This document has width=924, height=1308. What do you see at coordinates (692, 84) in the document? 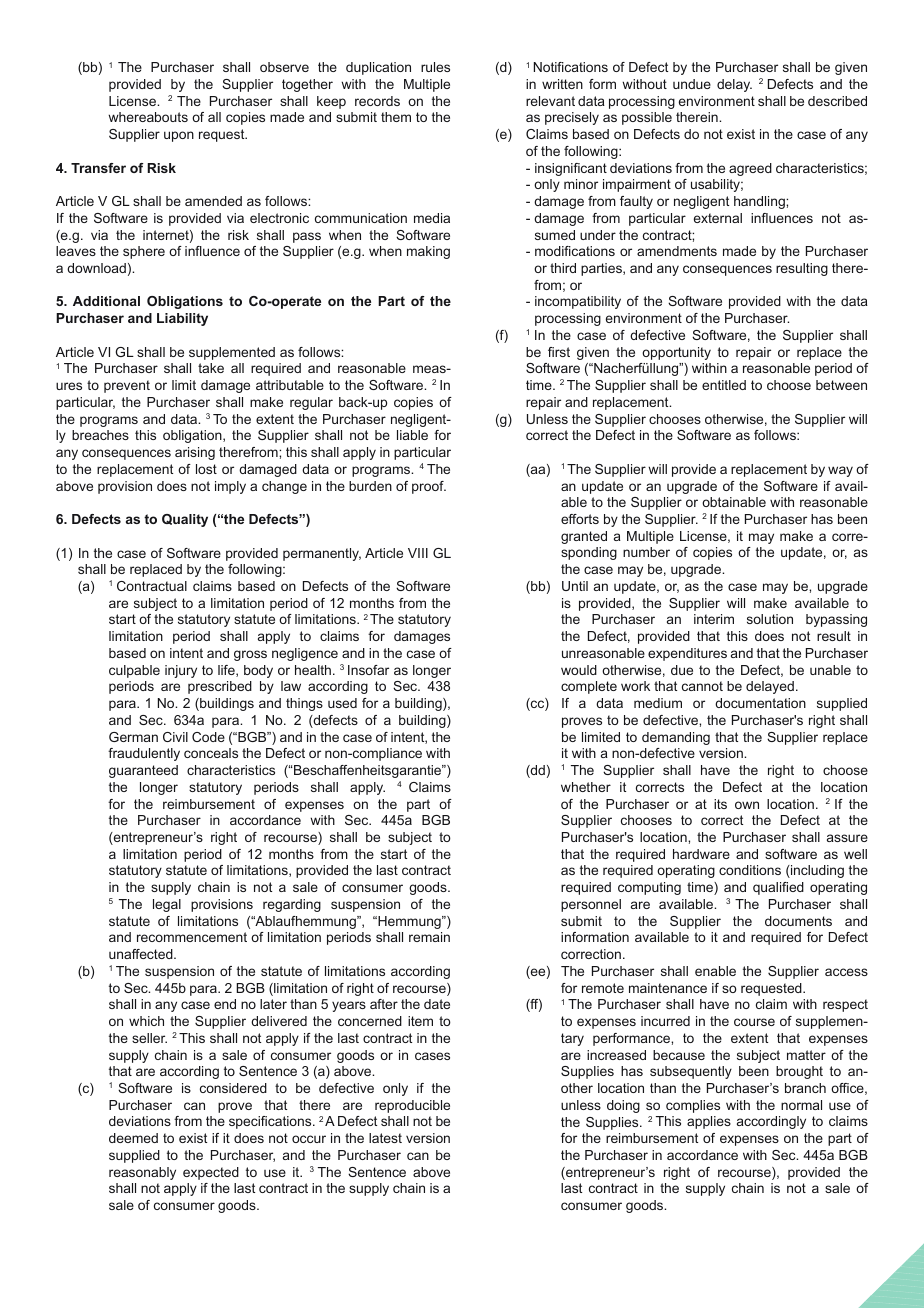
I see `undue` at bounding box center [692, 84].
